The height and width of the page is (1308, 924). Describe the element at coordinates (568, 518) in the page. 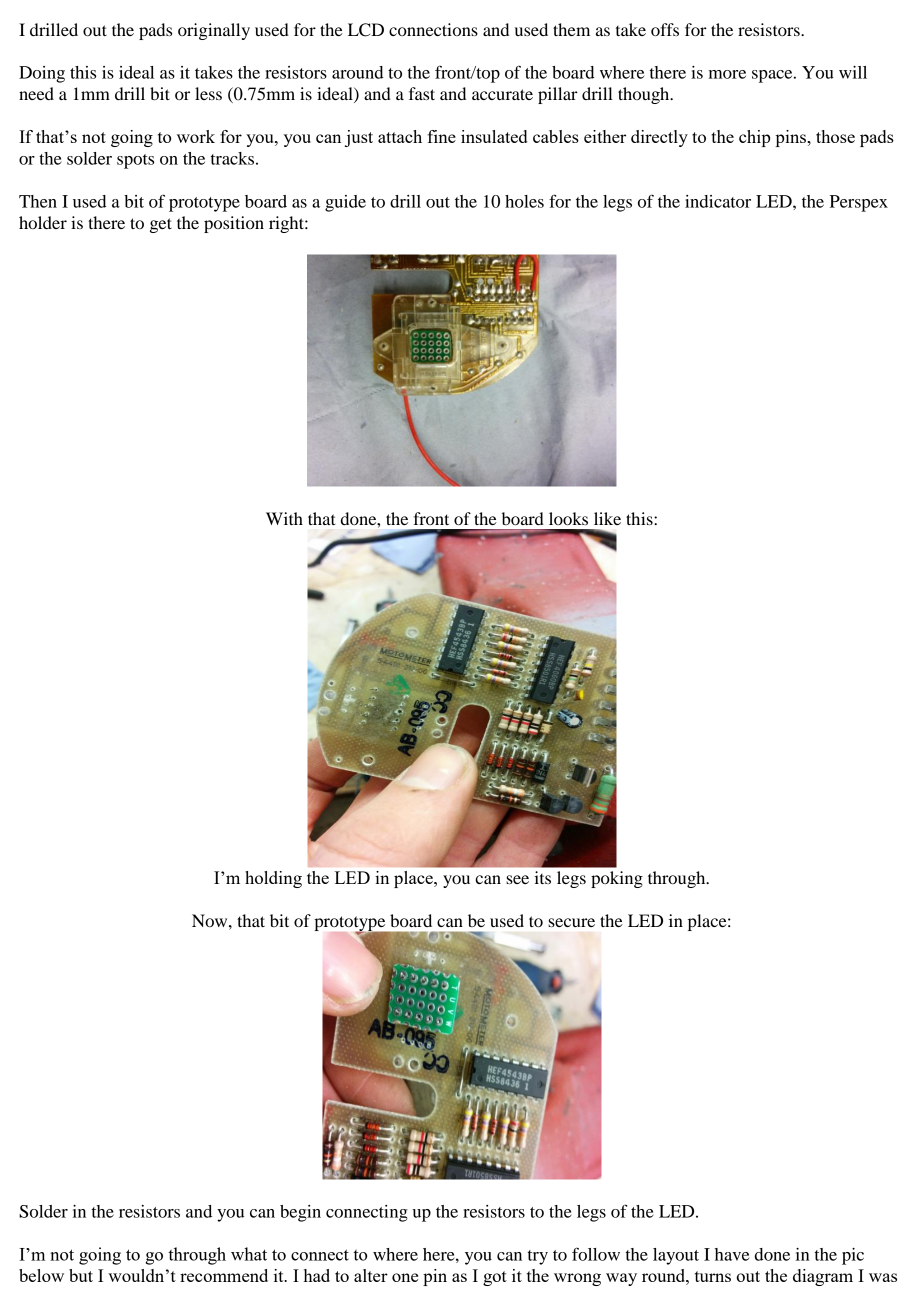

I see `looks` at that location.
